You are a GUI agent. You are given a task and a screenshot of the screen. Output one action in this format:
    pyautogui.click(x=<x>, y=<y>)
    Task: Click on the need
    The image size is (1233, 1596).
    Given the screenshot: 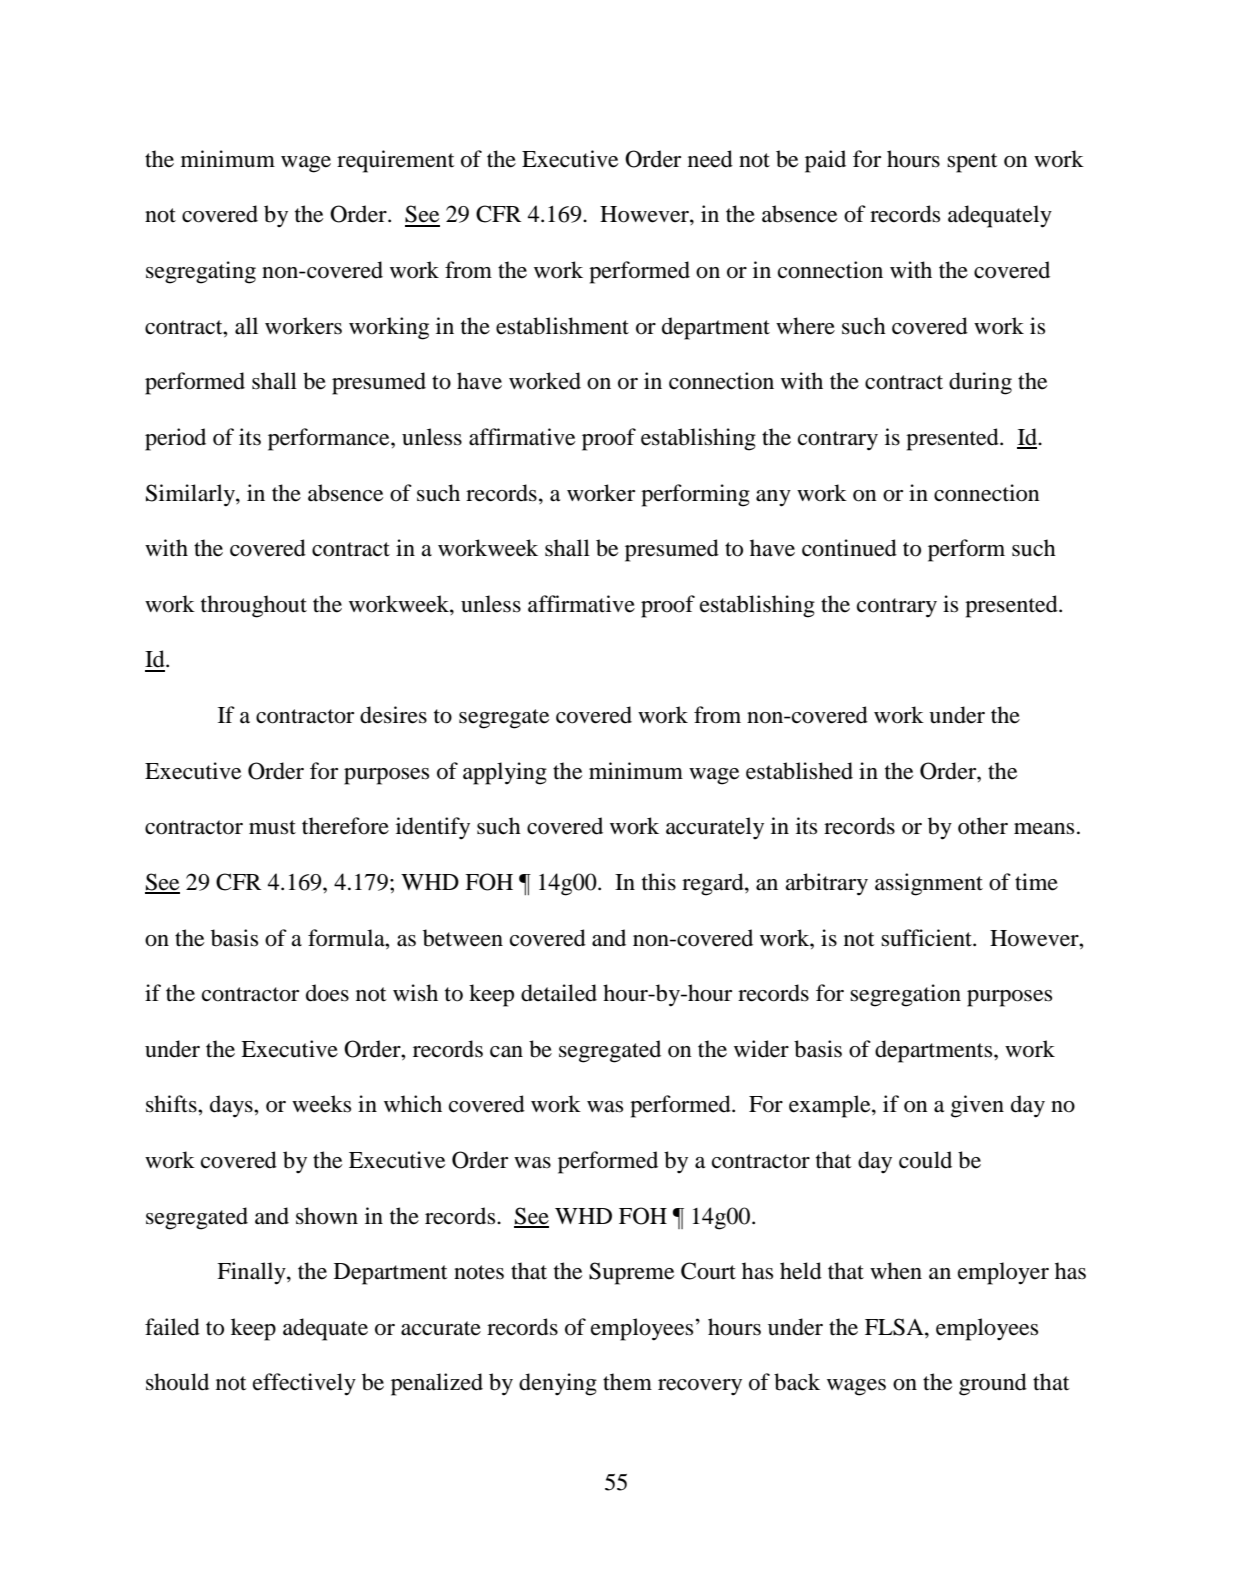 What is the action you would take?
    pyautogui.click(x=710, y=159)
